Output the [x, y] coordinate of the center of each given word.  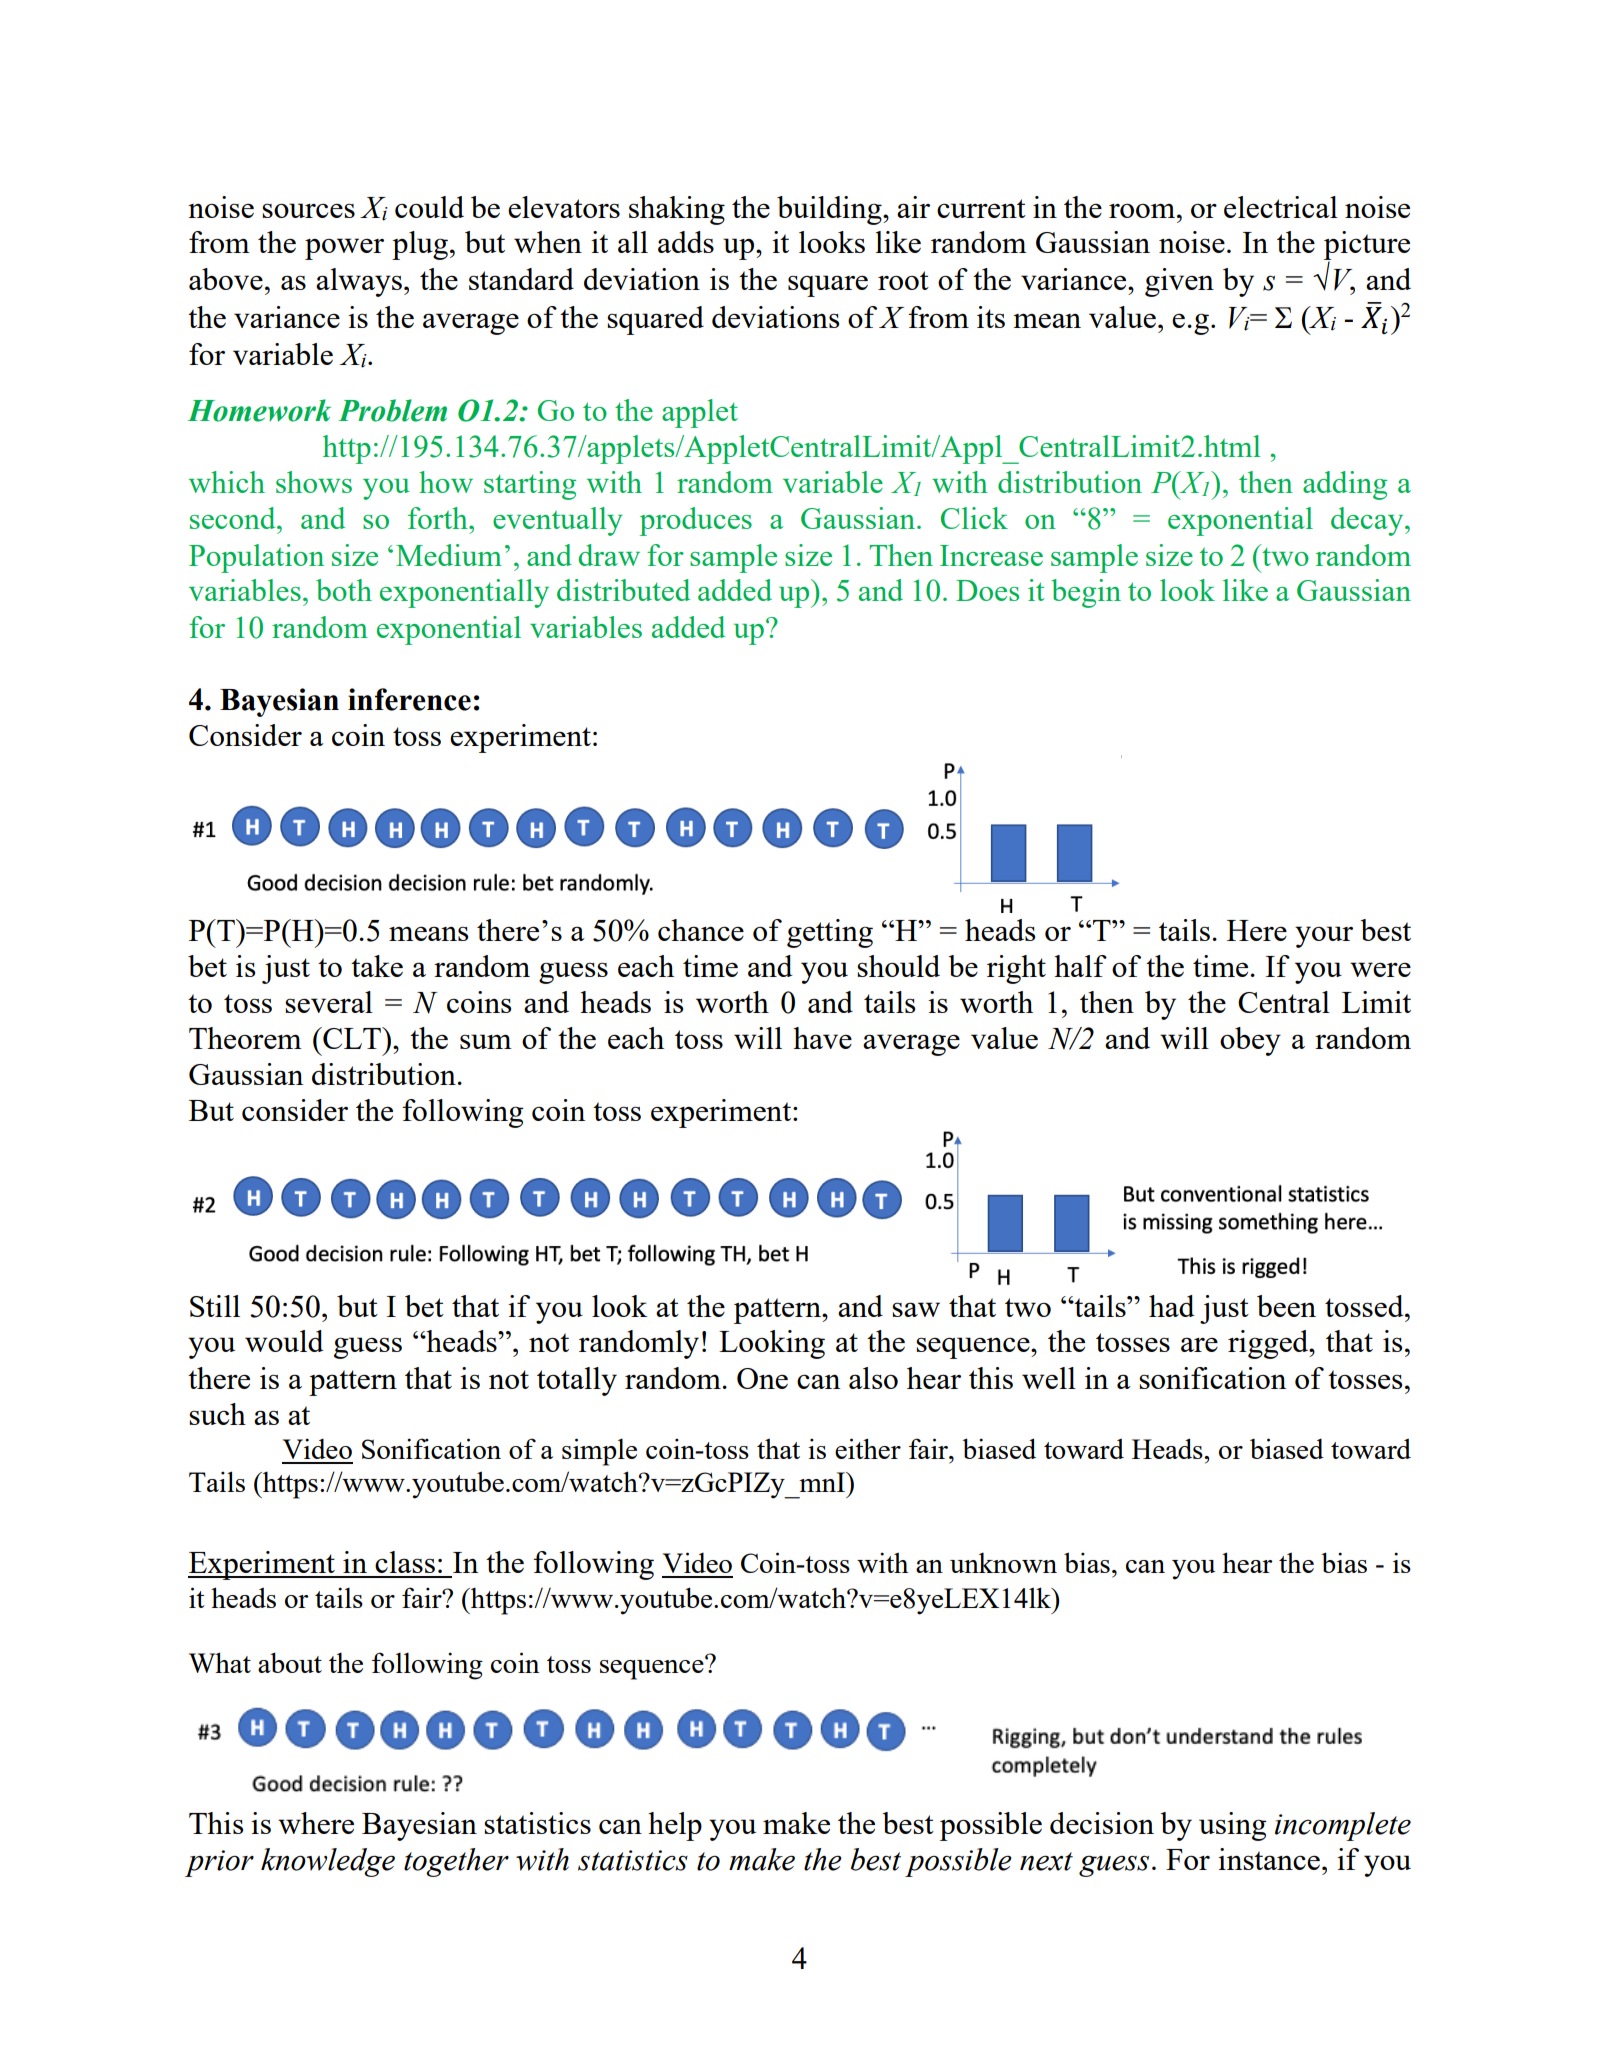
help [675, 1826]
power [344, 249]
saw [916, 1309]
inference [409, 699]
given [1179, 282]
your [1324, 937]
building [830, 210]
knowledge [328, 1862]
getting [830, 933]
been [1286, 1306]
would [284, 1341]
